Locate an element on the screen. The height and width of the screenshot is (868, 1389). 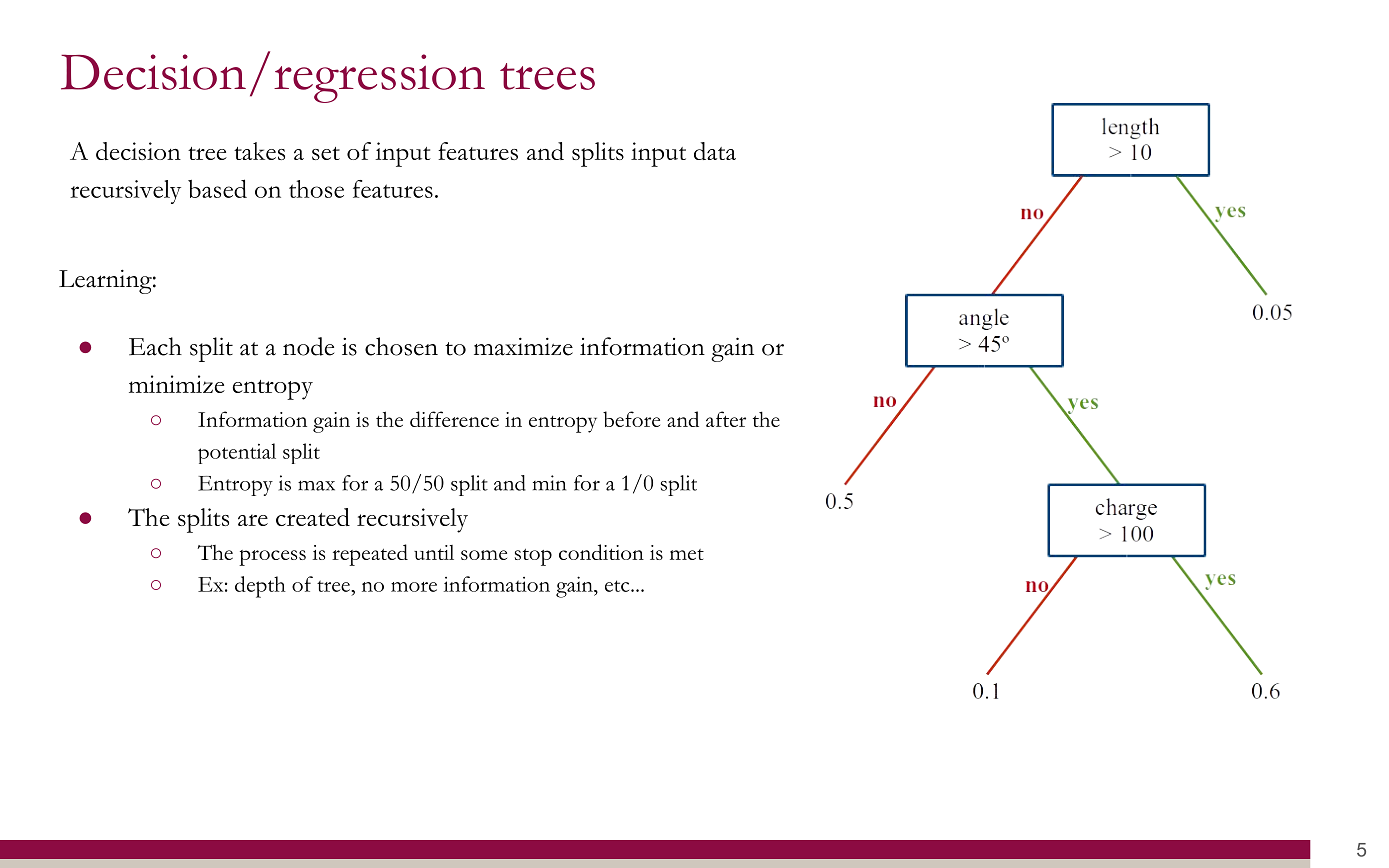
takes is located at coordinates (259, 151).
